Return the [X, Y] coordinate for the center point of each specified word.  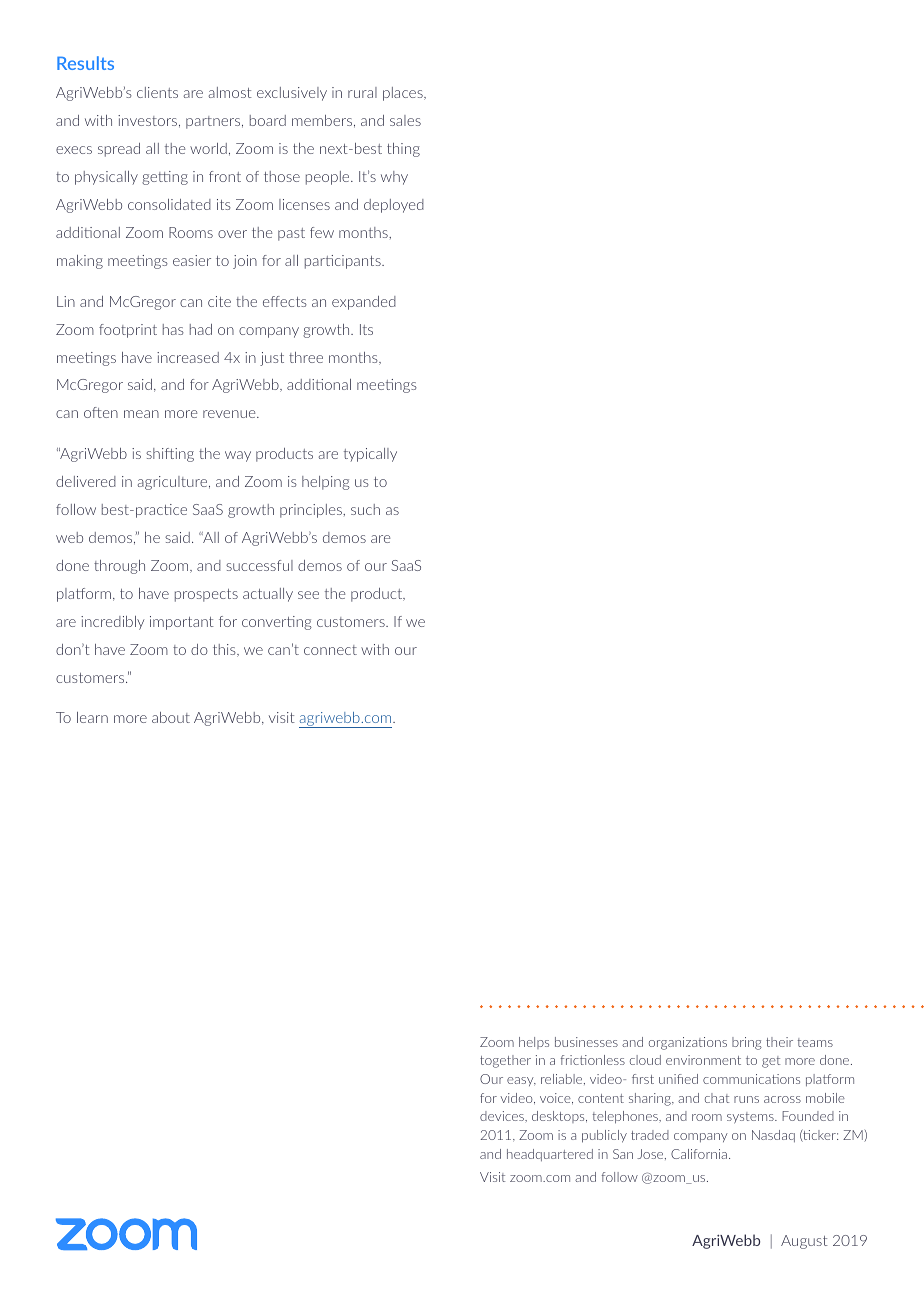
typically [370, 455]
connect [330, 650]
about [171, 717]
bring [747, 1043]
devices [503, 1116]
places [404, 94]
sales [405, 120]
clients [157, 92]
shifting [170, 455]
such [365, 509]
